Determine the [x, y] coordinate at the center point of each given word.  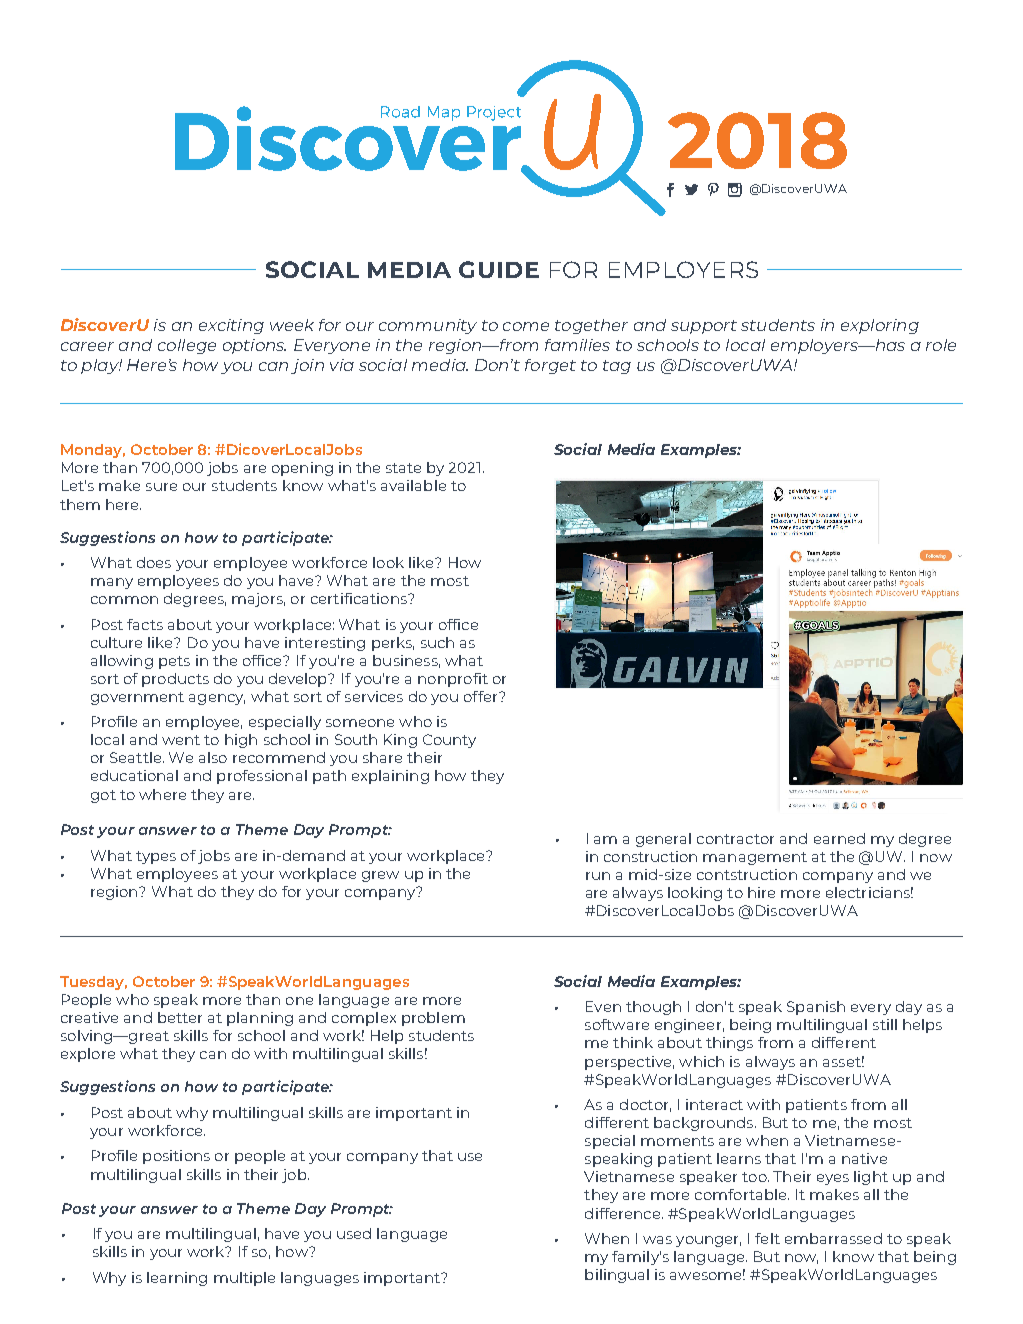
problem [433, 1019]
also [213, 757]
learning [177, 1279]
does [154, 562]
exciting [231, 326]
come [526, 326]
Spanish [816, 1008]
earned [839, 838]
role [941, 345]
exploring [880, 326]
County [449, 741]
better [180, 1017]
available [413, 485]
